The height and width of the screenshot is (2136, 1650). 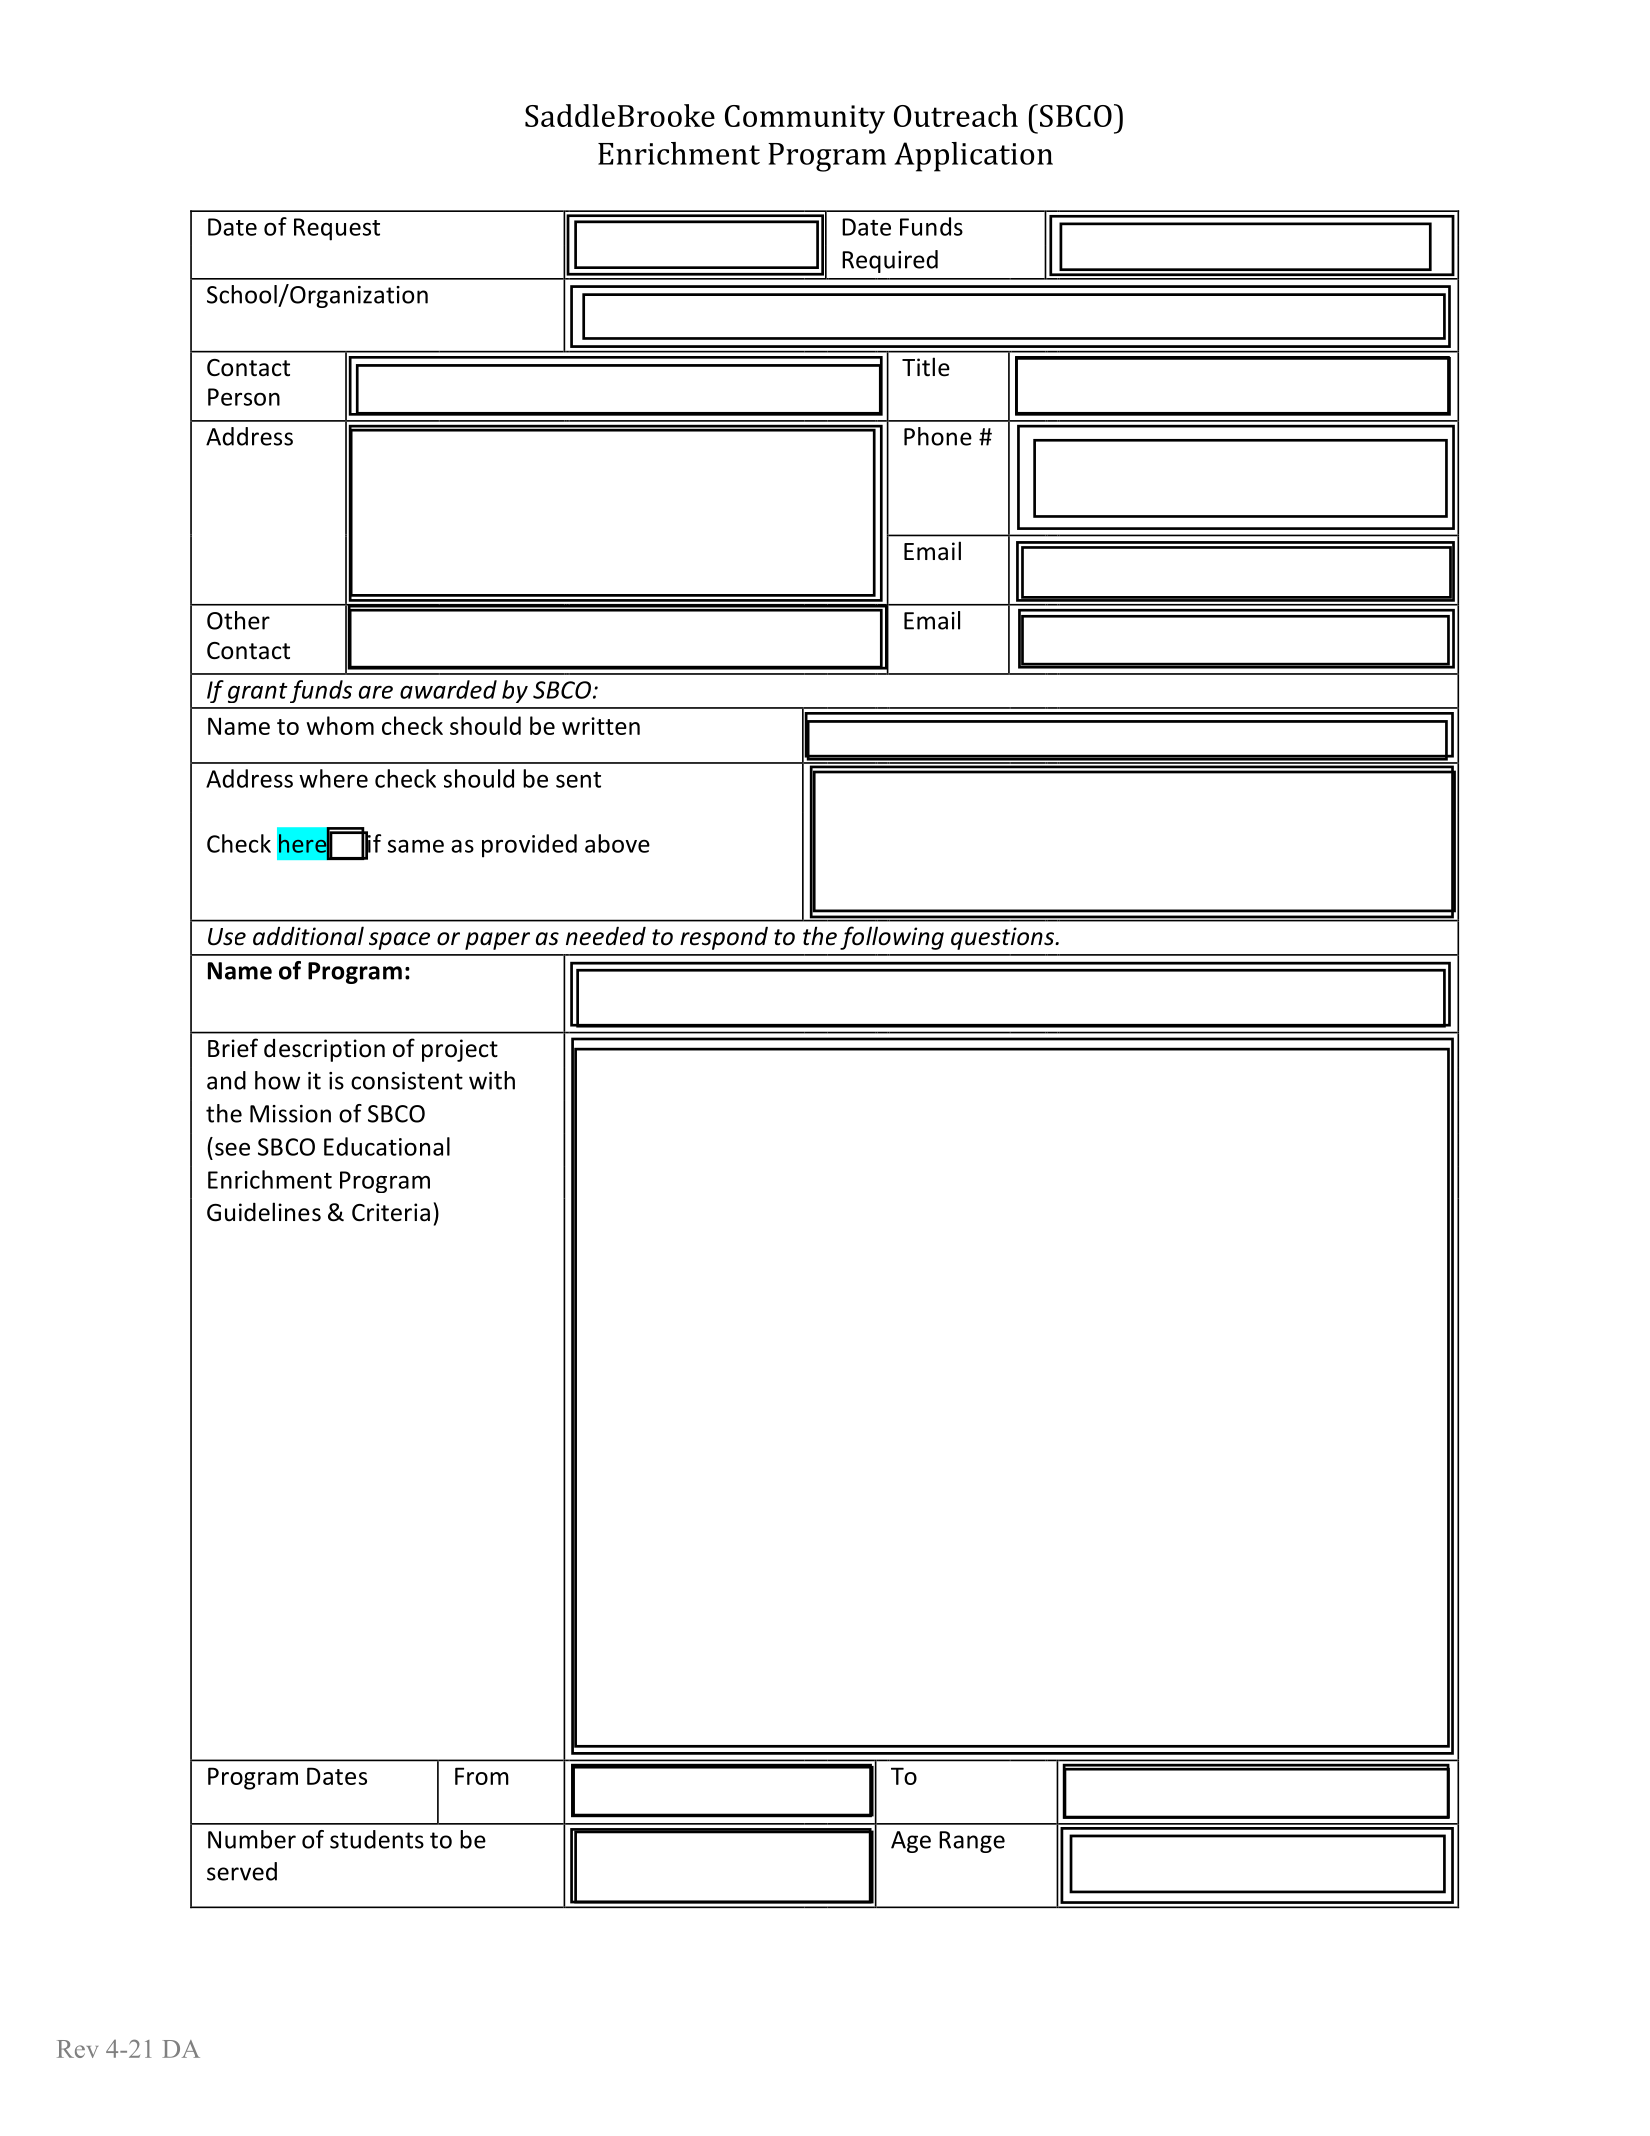 What do you see at coordinates (892, 938) in the screenshot?
I see `following` at bounding box center [892, 938].
